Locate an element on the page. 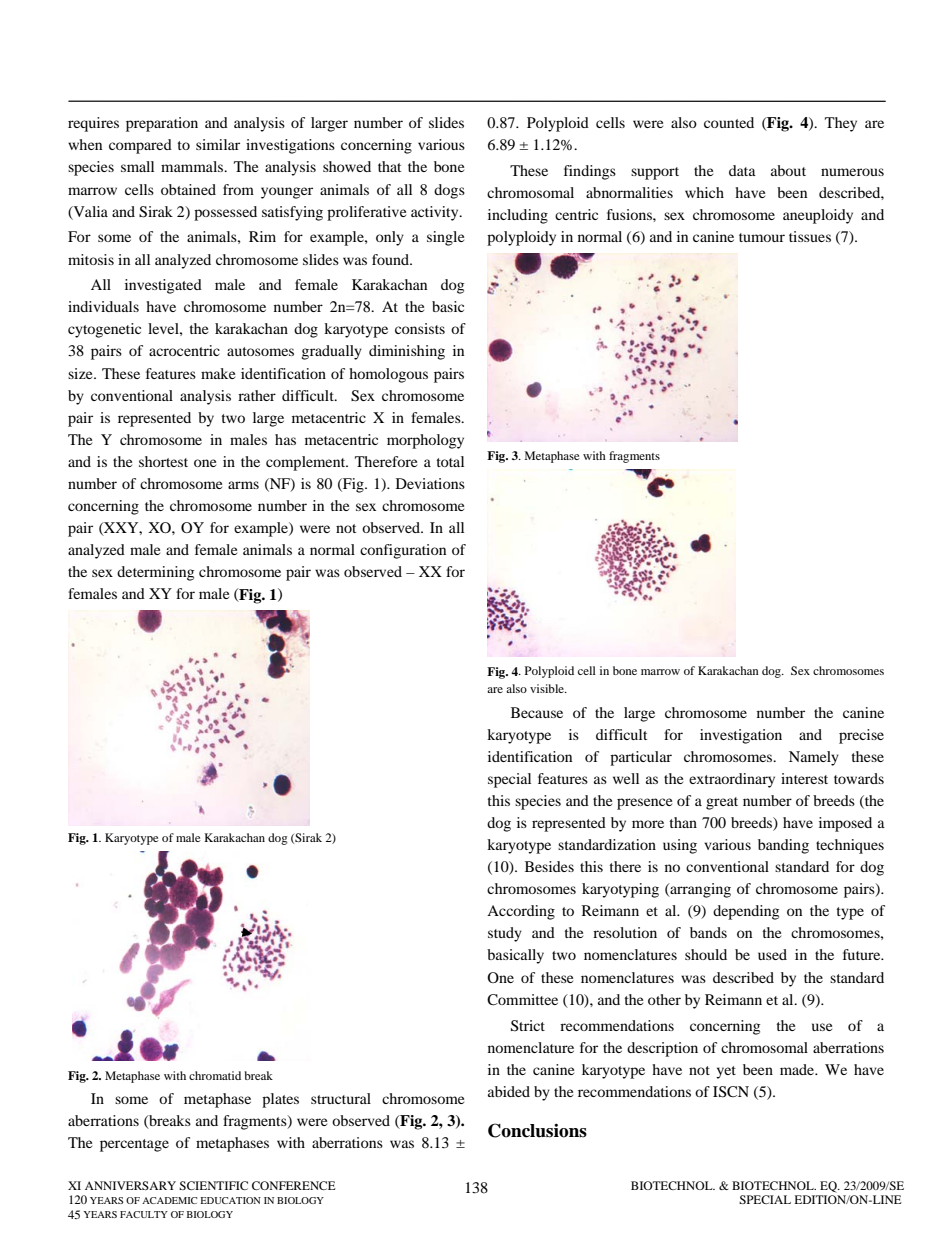  Besides is located at coordinates (549, 866).
